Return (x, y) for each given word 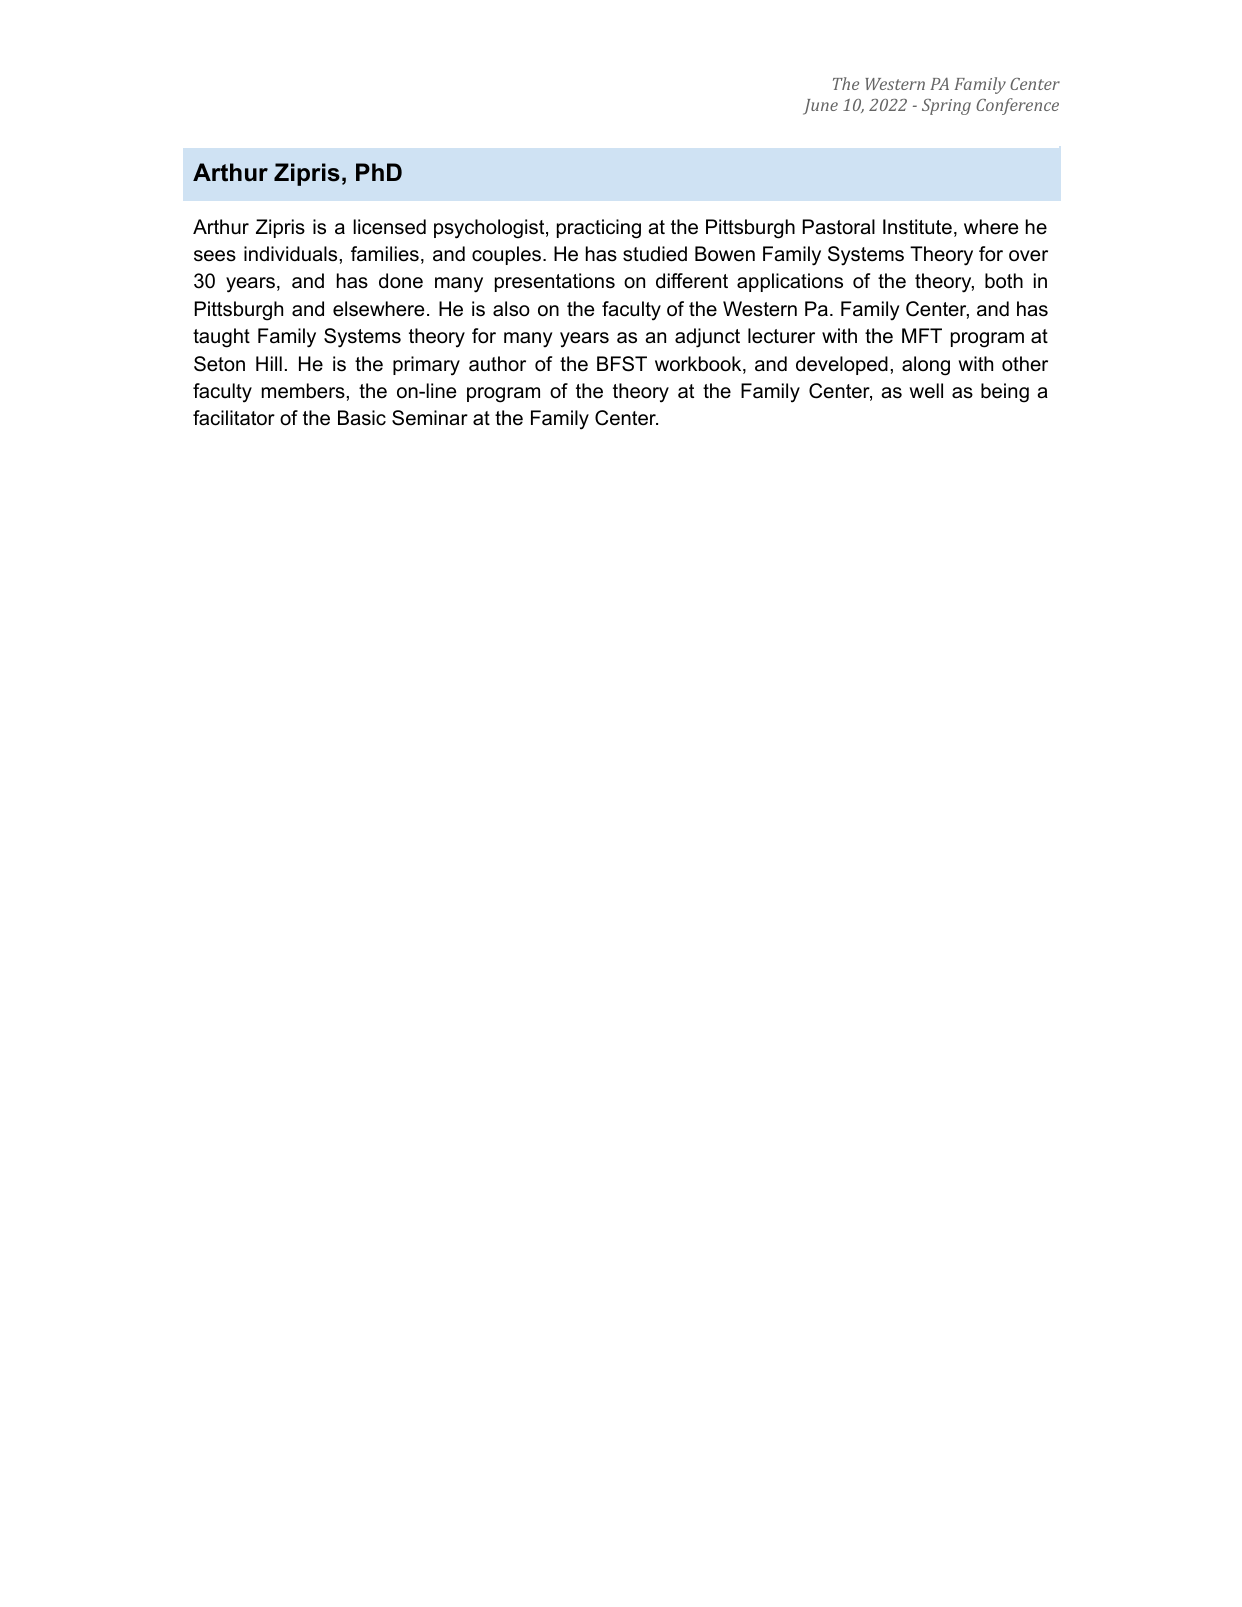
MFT (922, 335)
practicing (599, 229)
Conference (1017, 106)
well (926, 391)
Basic (362, 418)
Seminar (430, 418)
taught (221, 338)
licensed (389, 227)
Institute (917, 227)
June (820, 107)
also (511, 309)
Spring (946, 107)
